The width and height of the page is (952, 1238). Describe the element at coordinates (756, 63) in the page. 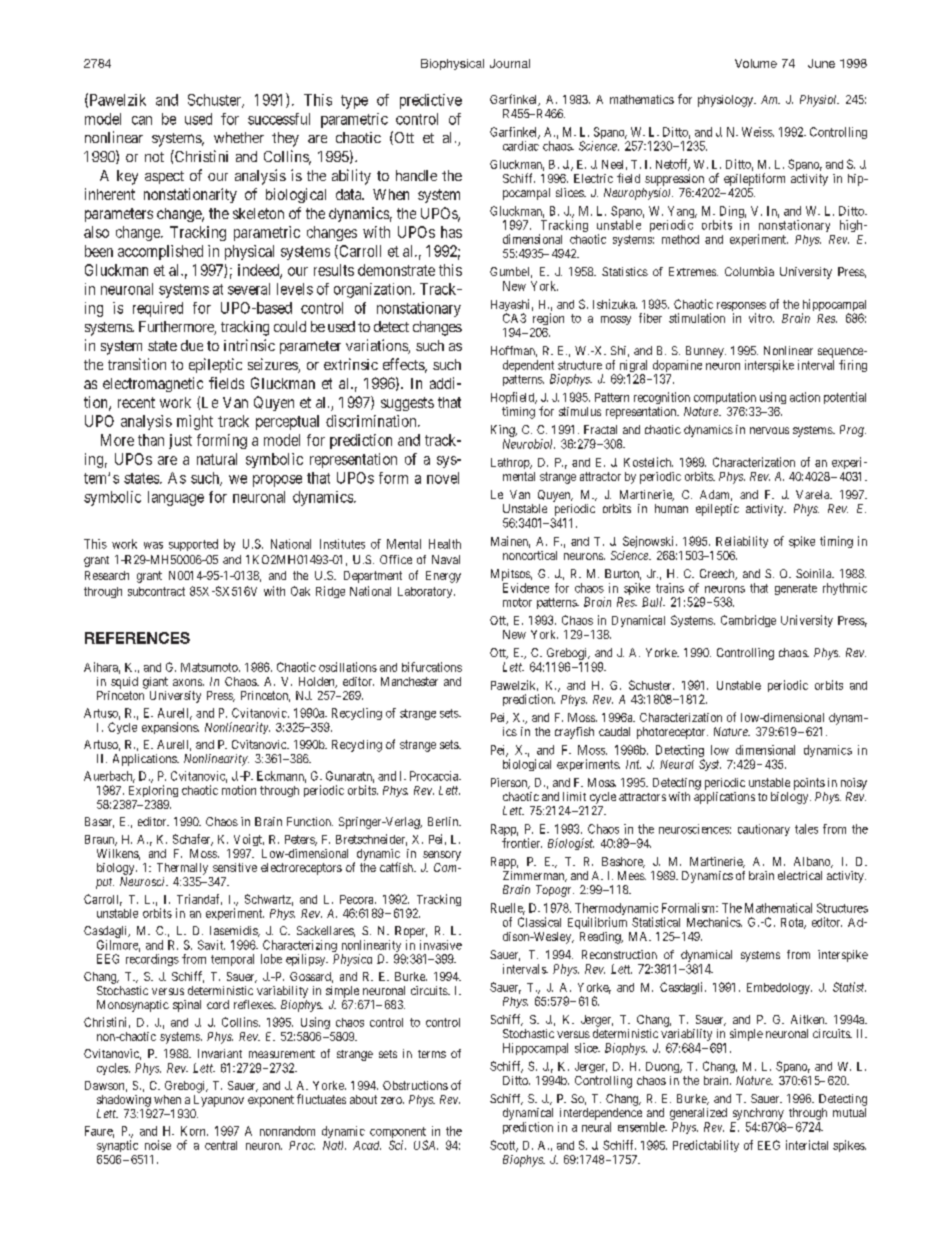

I see `Volume` at that location.
